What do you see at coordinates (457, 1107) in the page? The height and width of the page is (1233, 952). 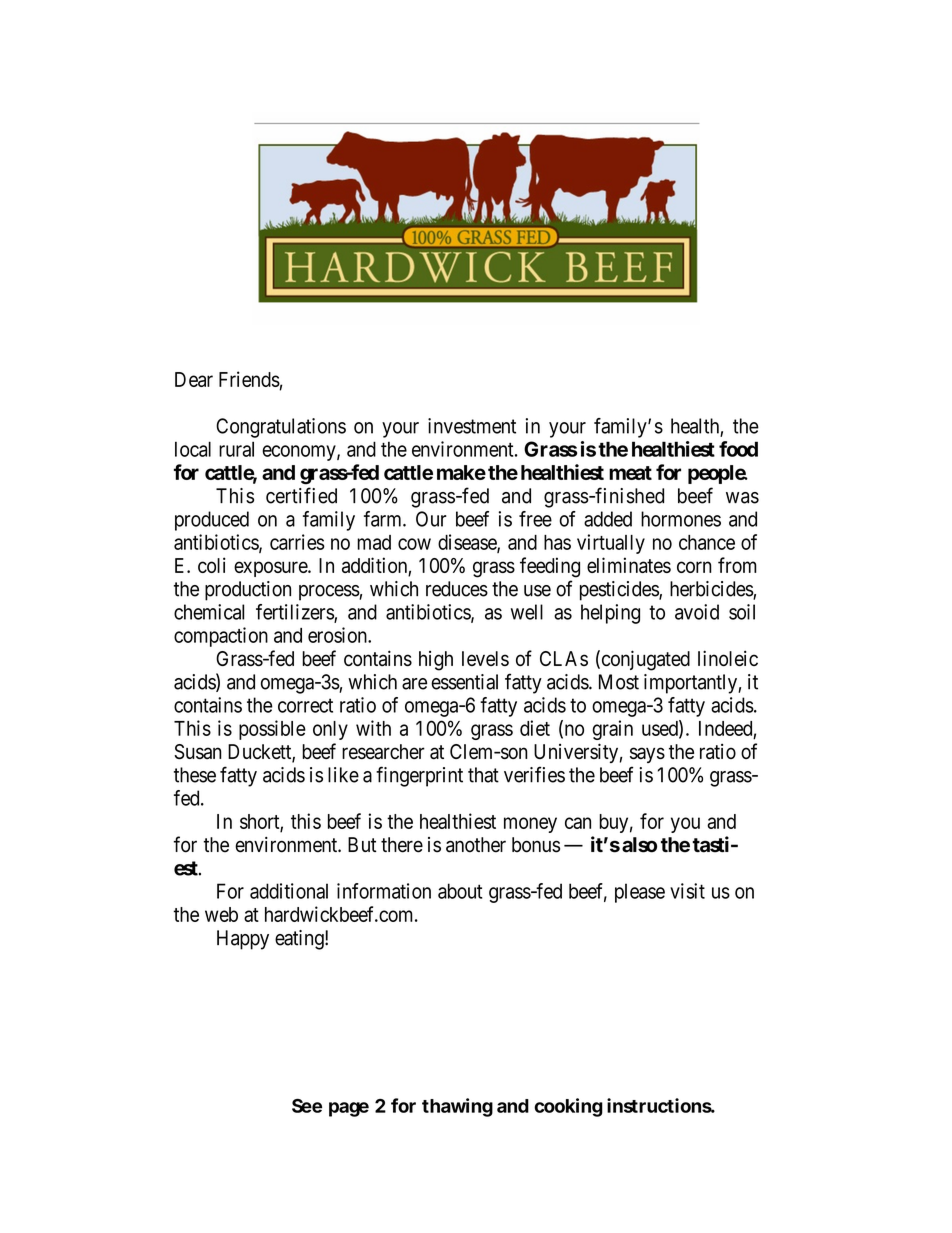 I see `thawing` at bounding box center [457, 1107].
